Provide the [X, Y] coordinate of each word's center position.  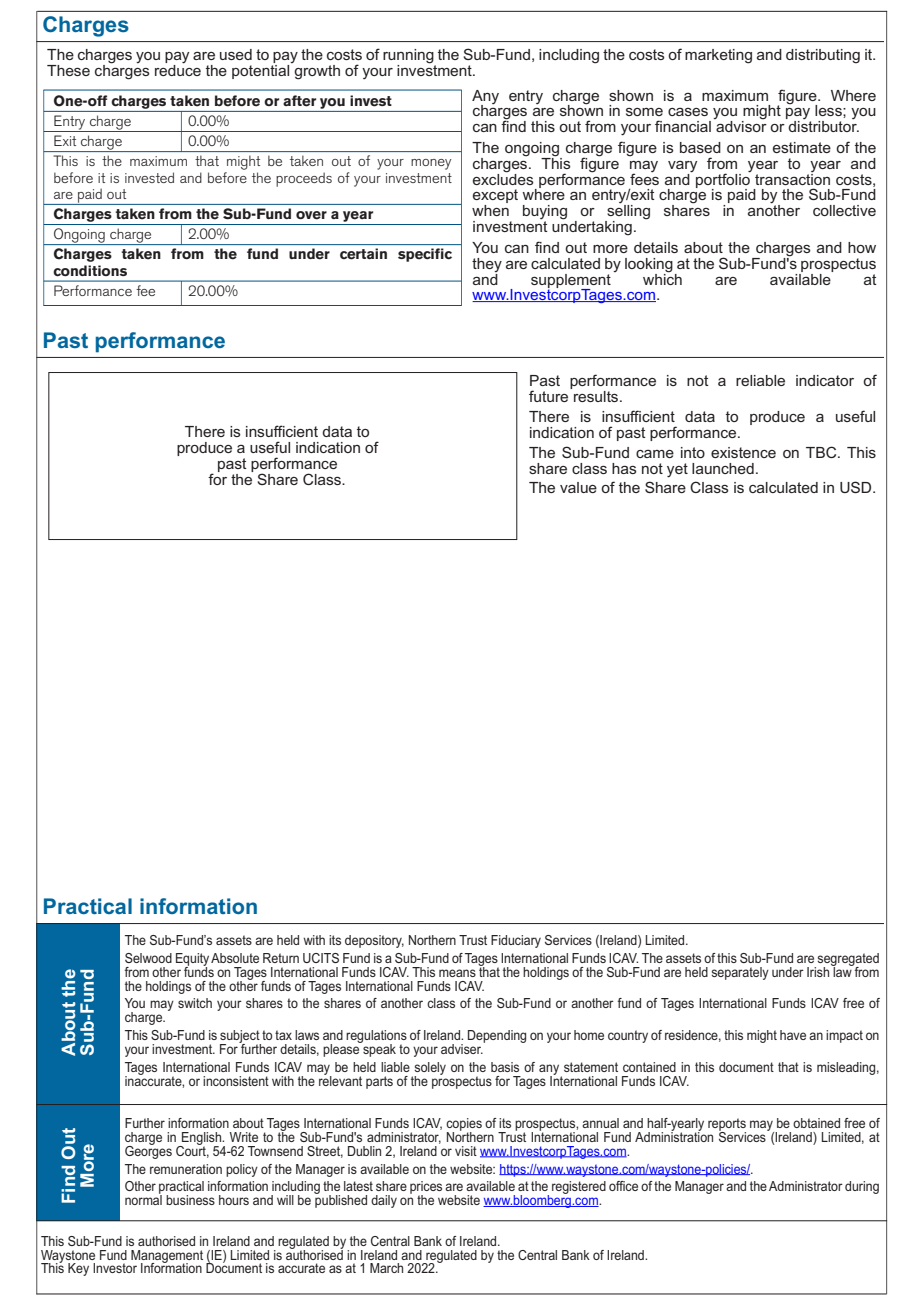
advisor [741, 125]
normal [143, 1199]
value [578, 487]
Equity [192, 960]
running [409, 57]
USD [857, 487]
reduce [178, 69]
